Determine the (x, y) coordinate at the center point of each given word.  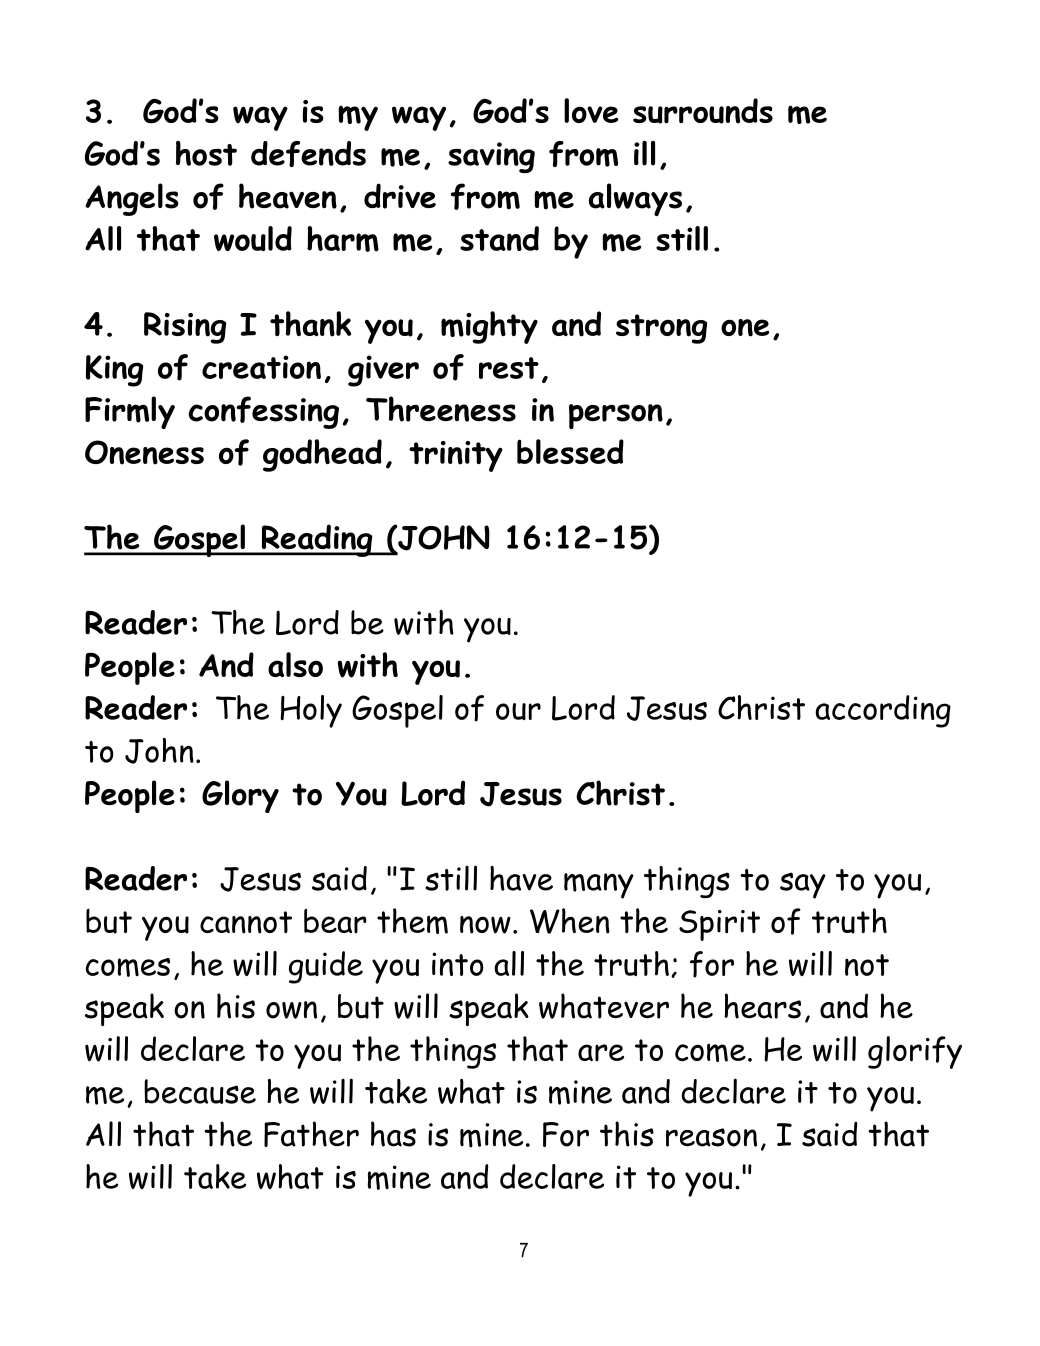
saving (491, 157)
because (200, 1091)
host (206, 153)
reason (711, 1137)
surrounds (703, 111)
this (627, 1134)
